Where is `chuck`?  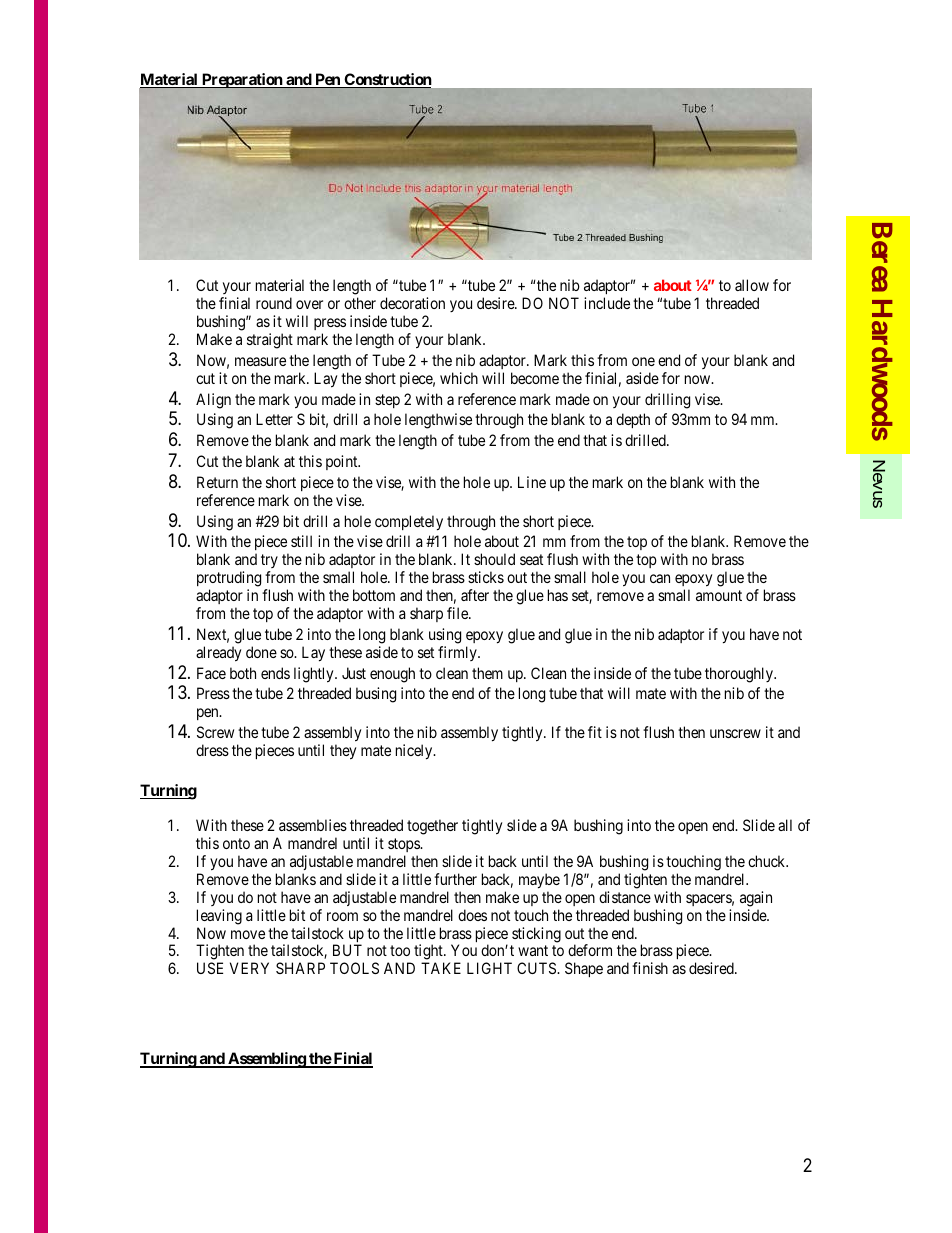
chuck is located at coordinates (768, 861).
